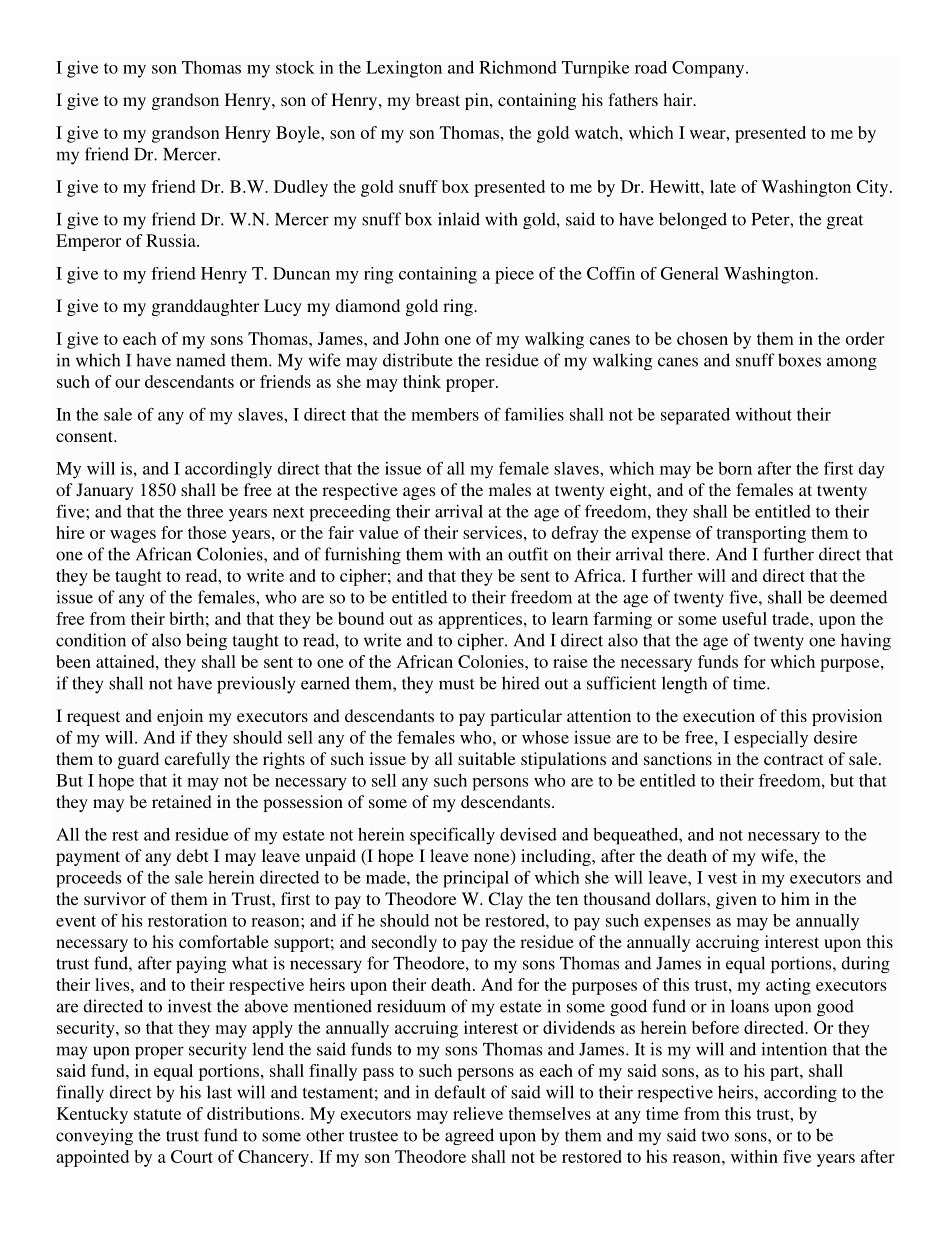  I want to click on boxes, so click(799, 360).
